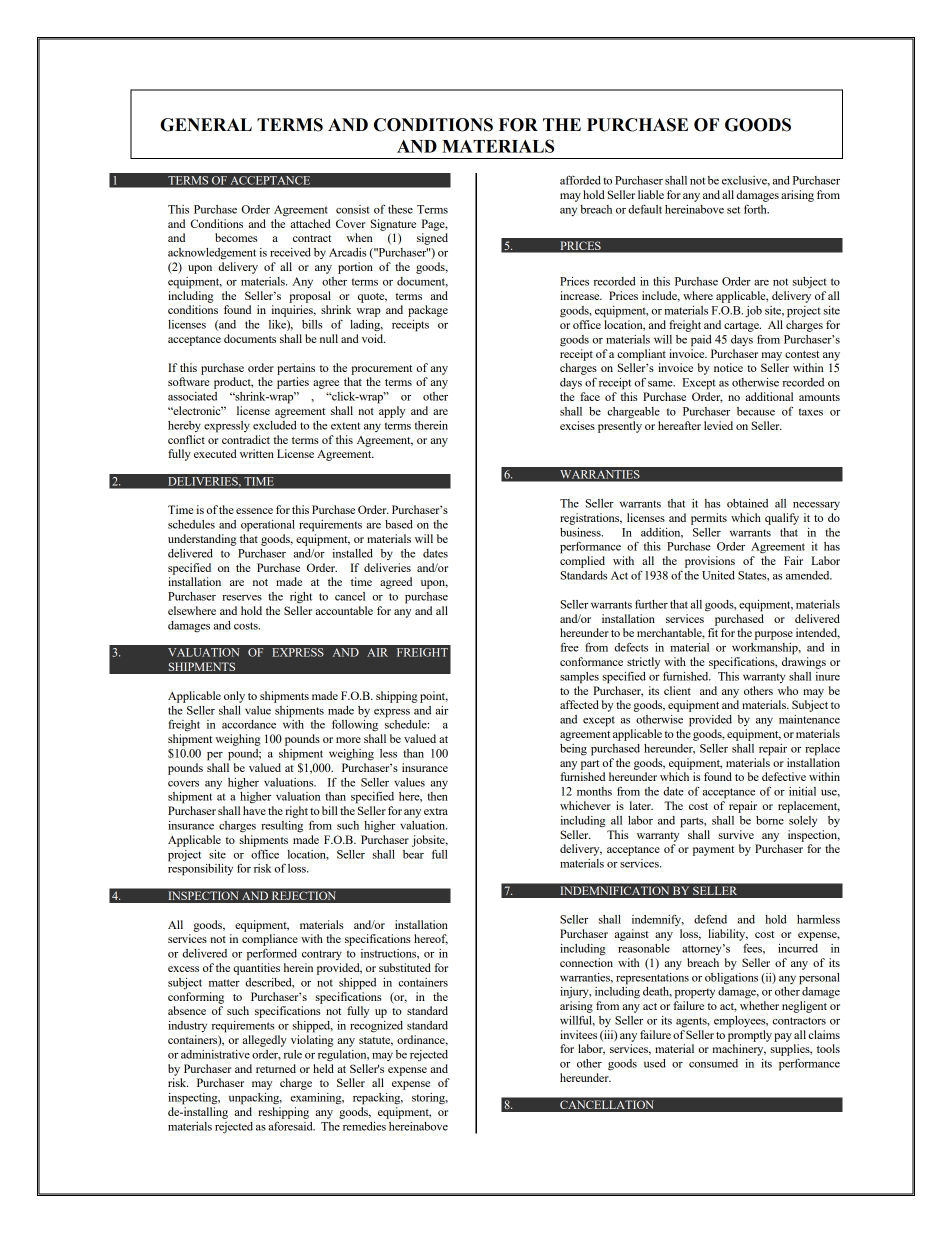 Image resolution: width=952 pixels, height=1233 pixels. I want to click on purpose, so click(774, 635).
